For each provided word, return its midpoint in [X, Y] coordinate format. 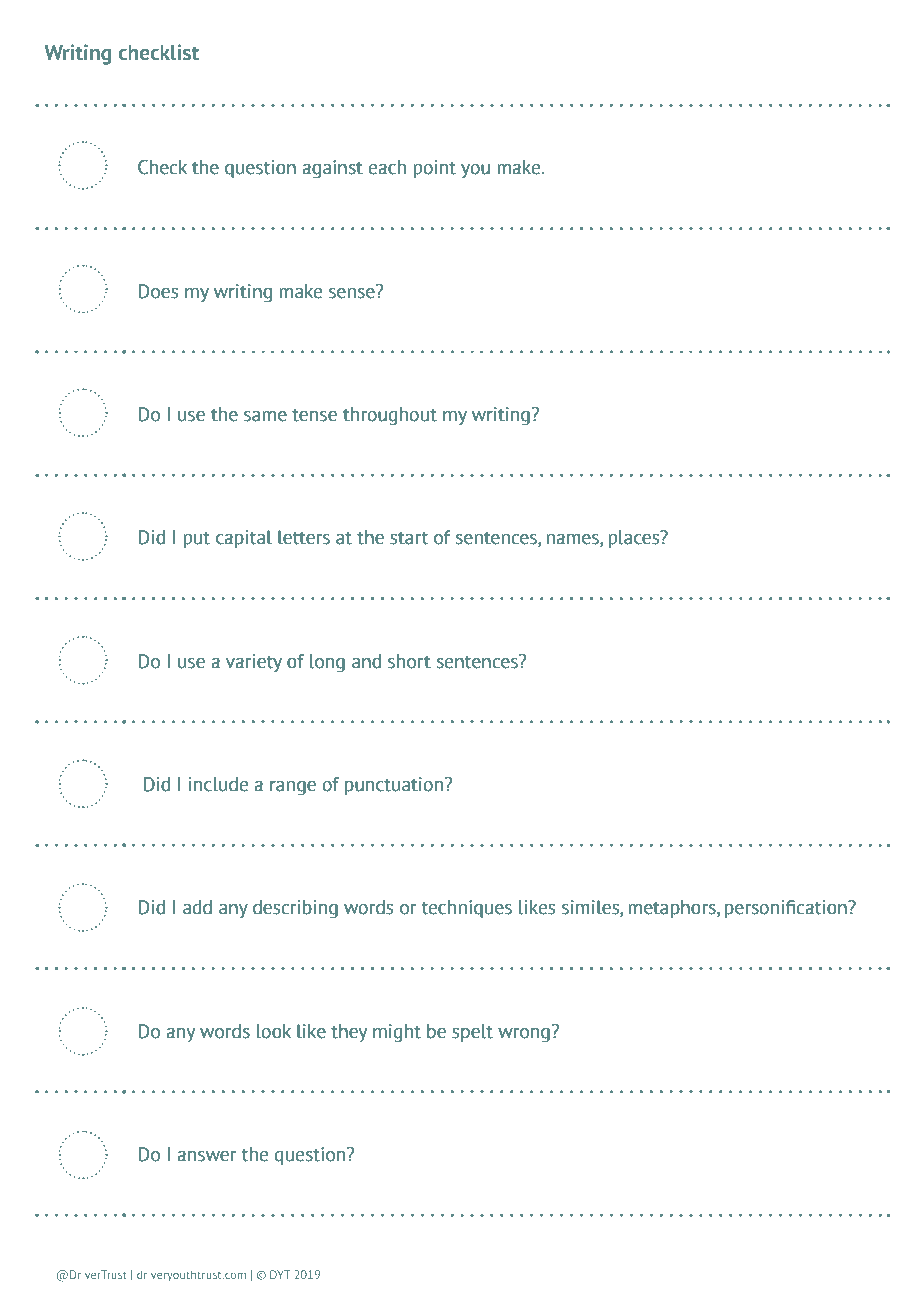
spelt [472, 1033]
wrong [524, 1035]
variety [254, 663]
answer [206, 1156]
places [635, 539]
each [387, 167]
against [332, 169]
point [434, 169]
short [409, 661]
